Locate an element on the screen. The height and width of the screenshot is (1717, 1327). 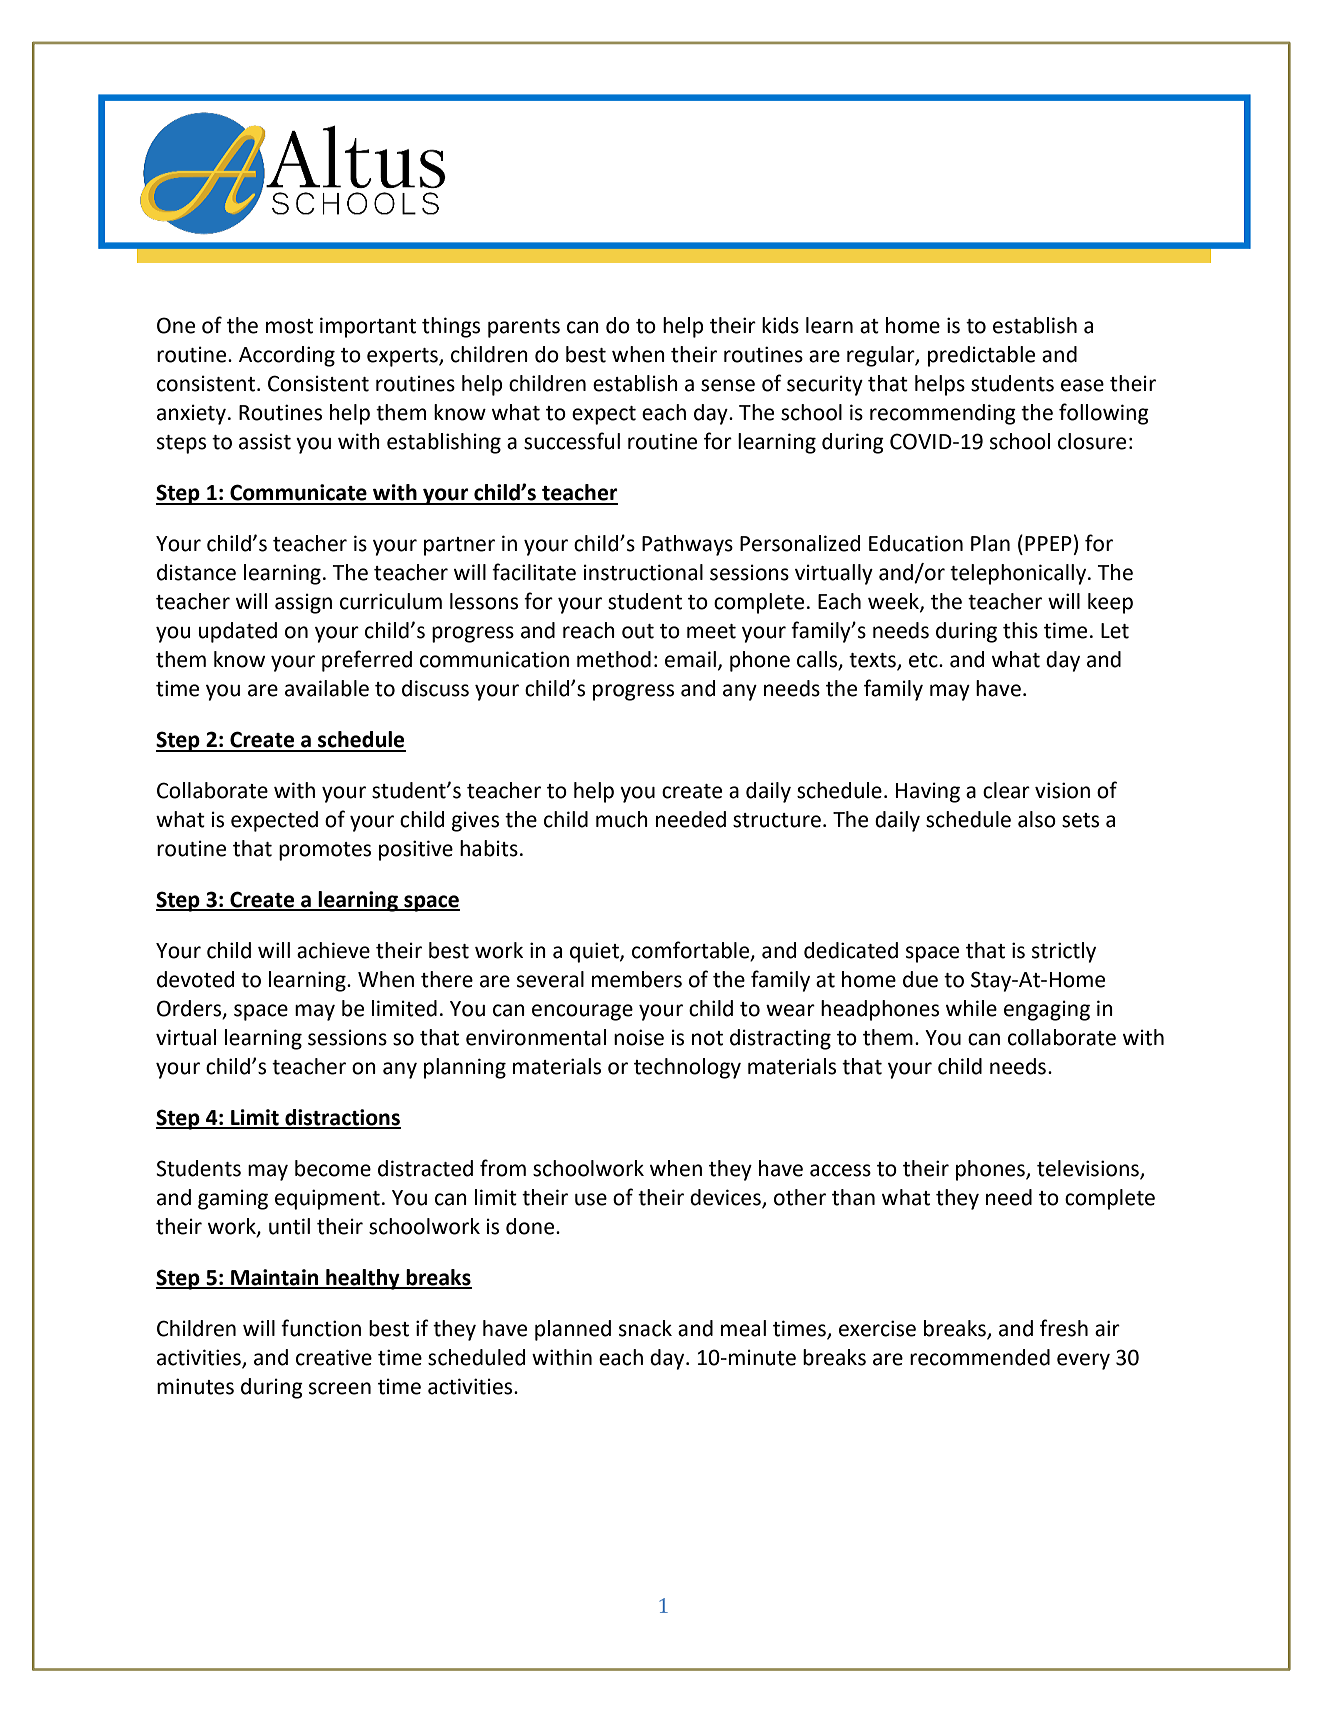
strictly is located at coordinates (1064, 952).
